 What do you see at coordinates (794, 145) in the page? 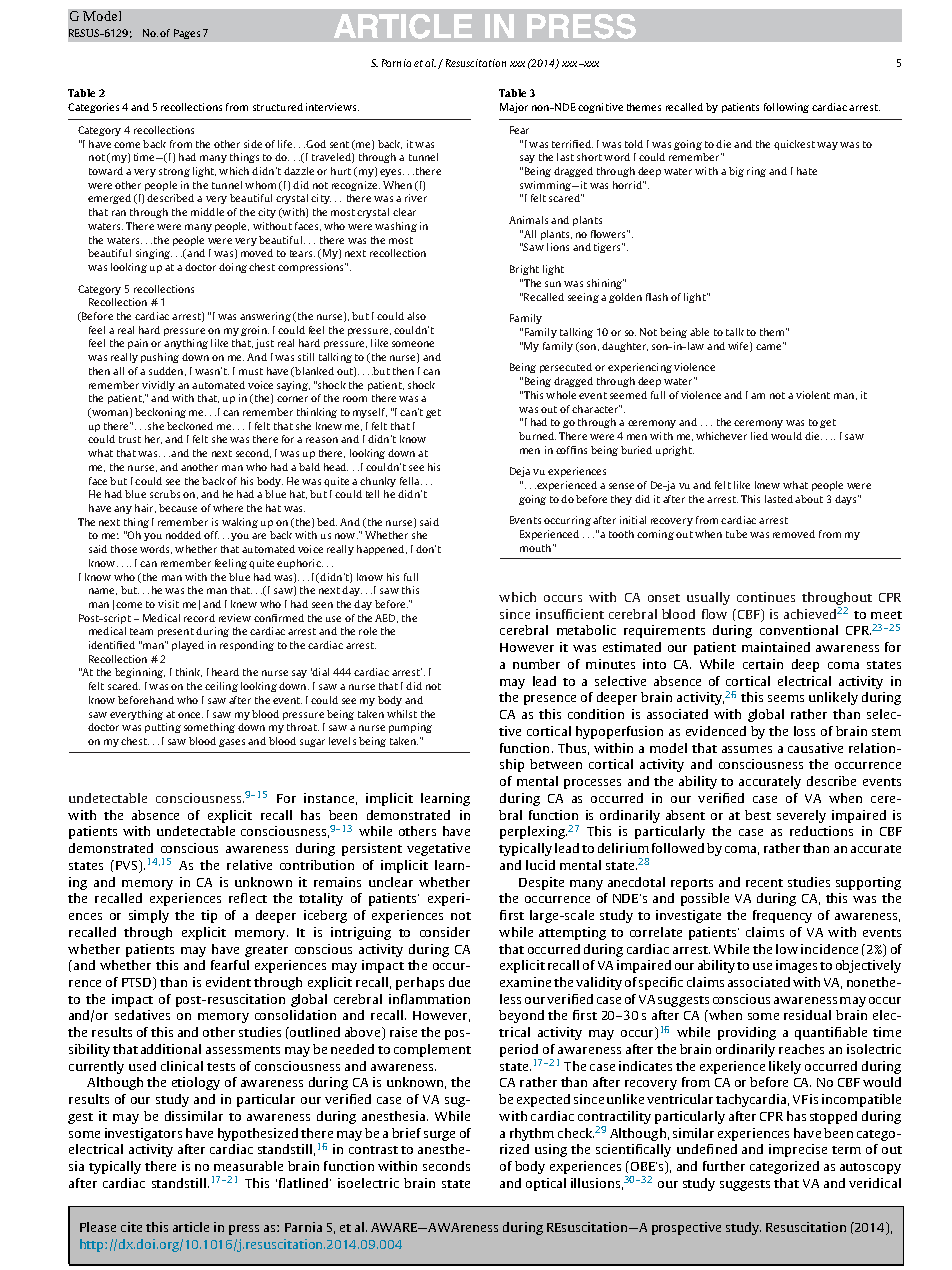
I see `quickest` at bounding box center [794, 145].
